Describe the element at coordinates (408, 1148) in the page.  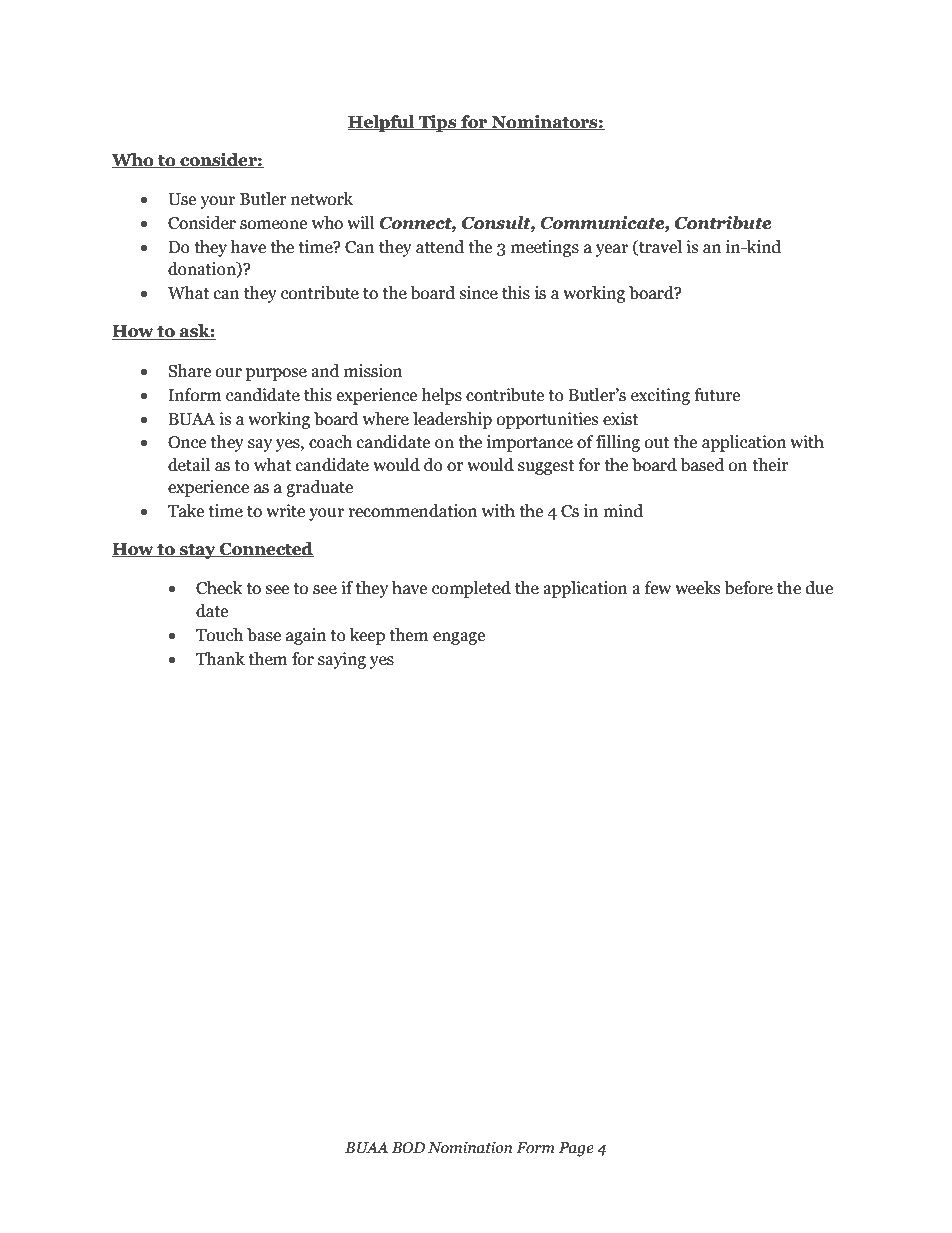
I see `BOD` at that location.
